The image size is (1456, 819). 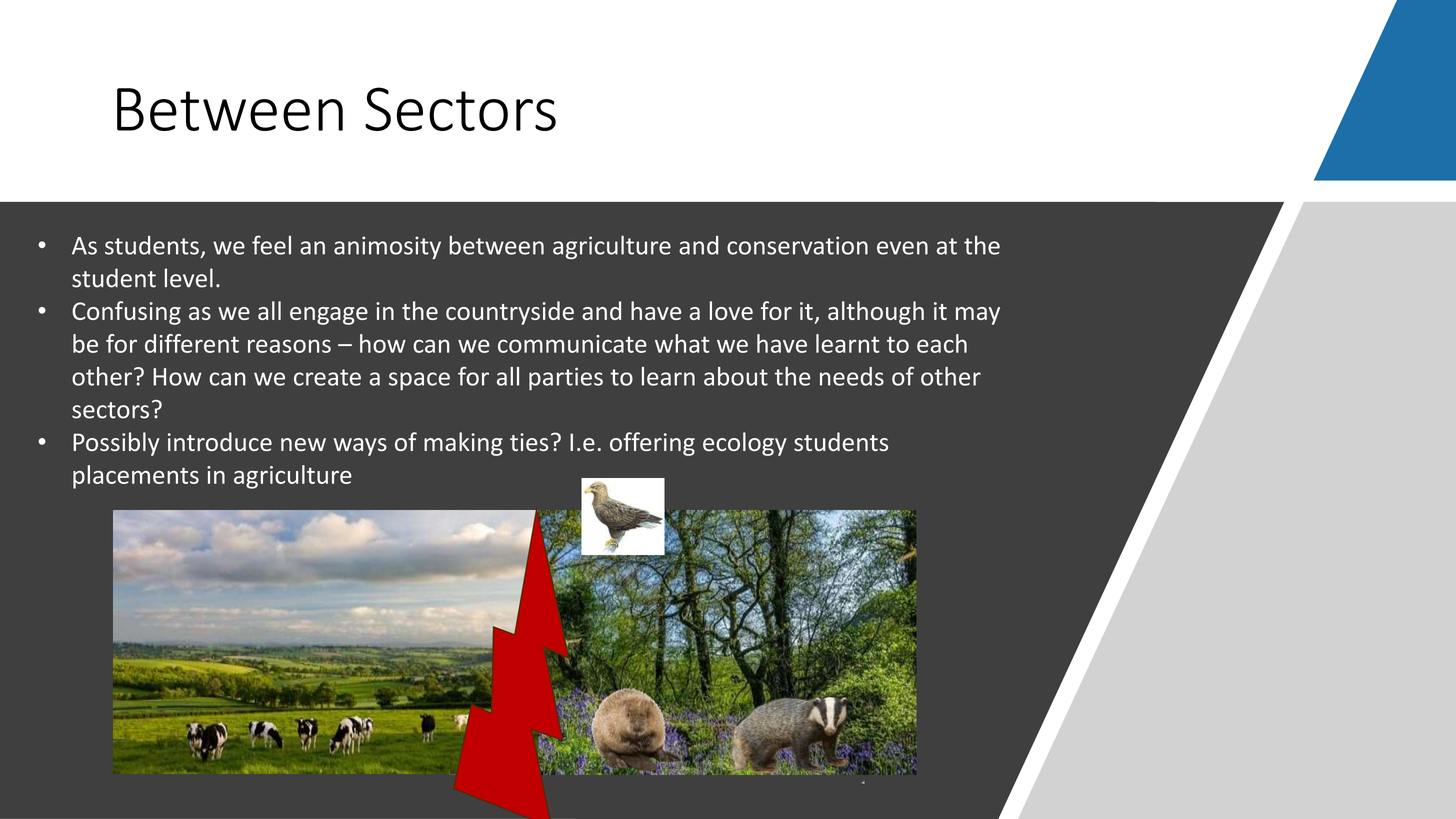 What do you see at coordinates (387, 247) in the page?
I see `animosity` at bounding box center [387, 247].
